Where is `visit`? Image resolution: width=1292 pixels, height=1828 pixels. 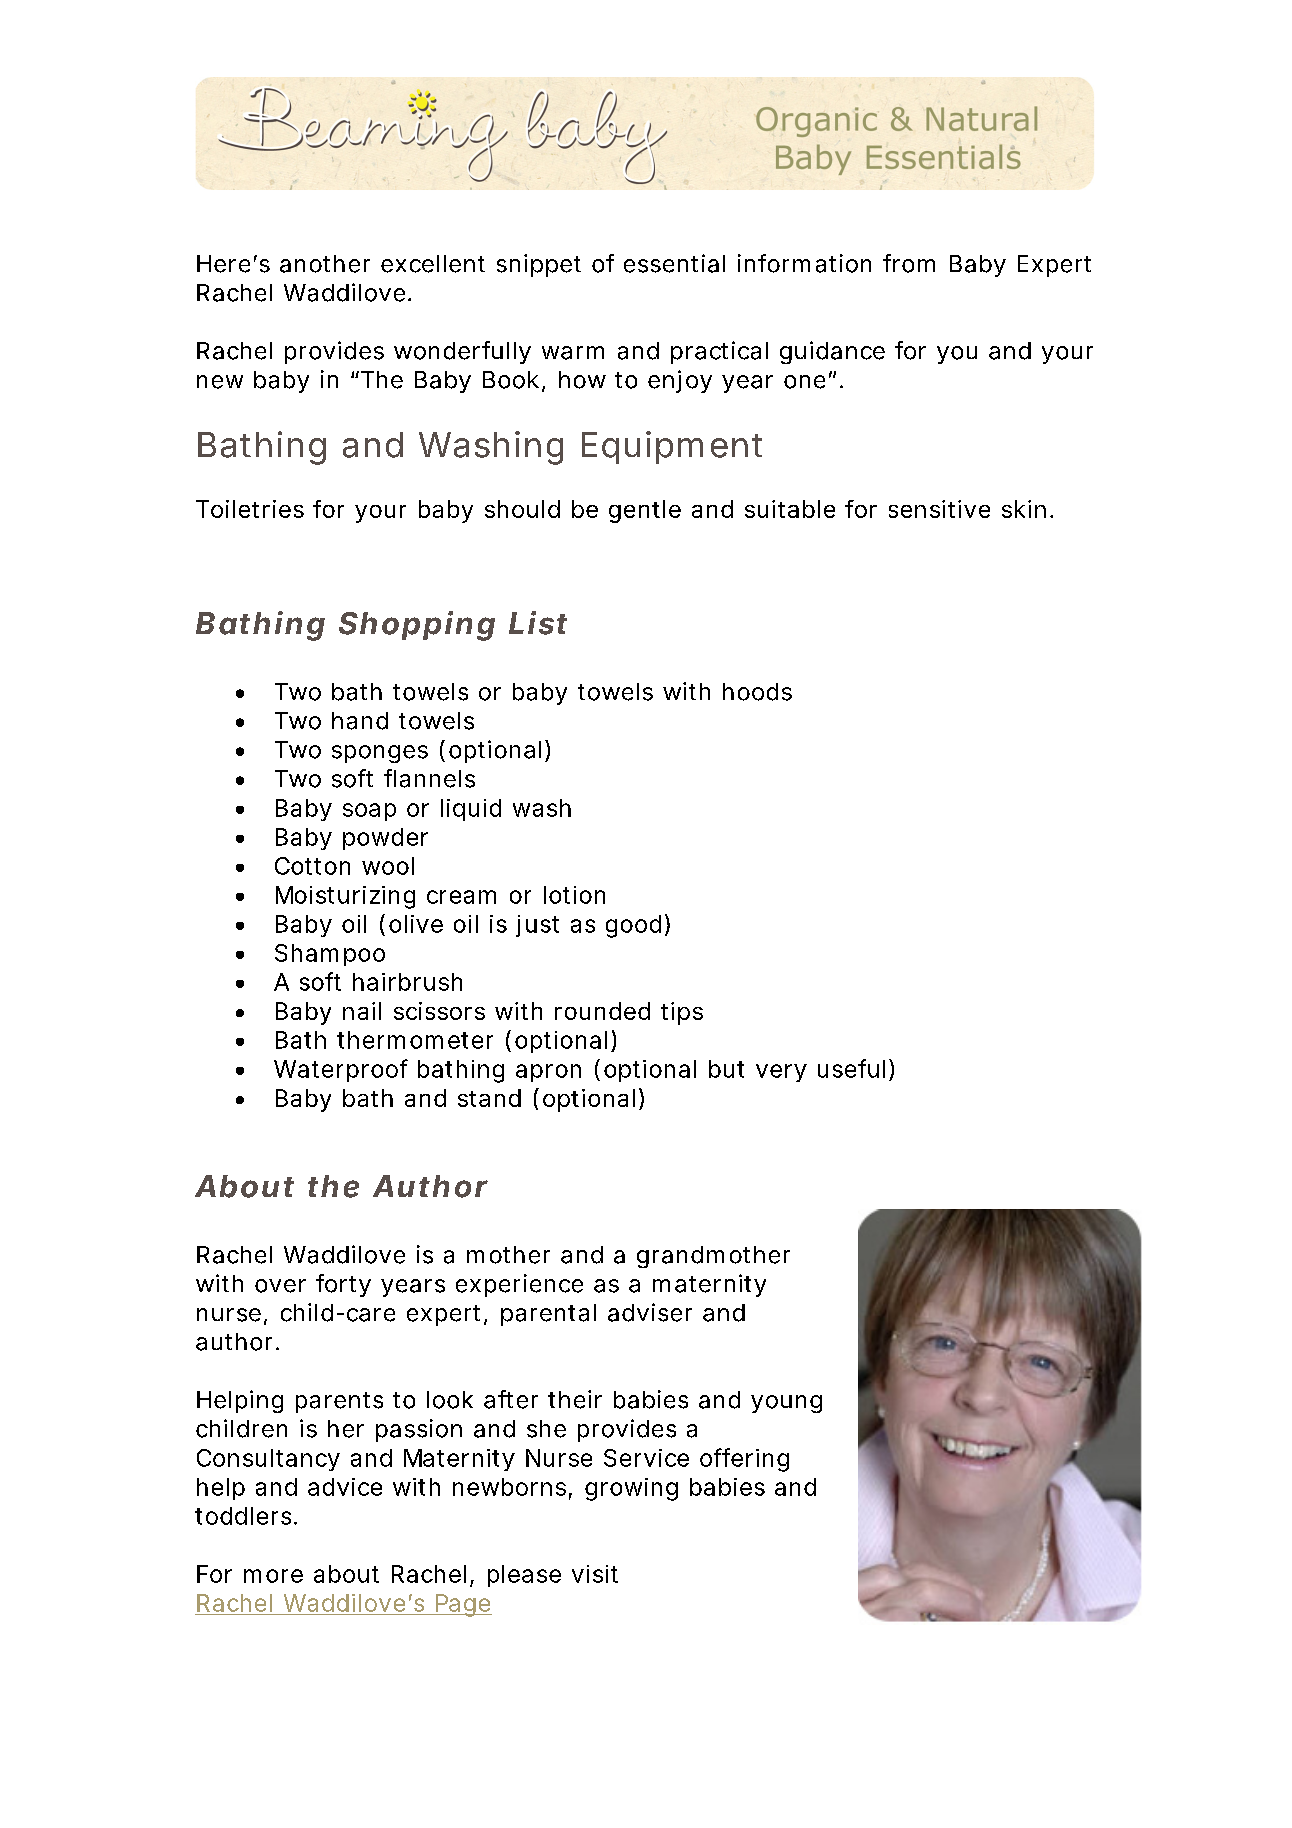 visit is located at coordinates (595, 1574).
